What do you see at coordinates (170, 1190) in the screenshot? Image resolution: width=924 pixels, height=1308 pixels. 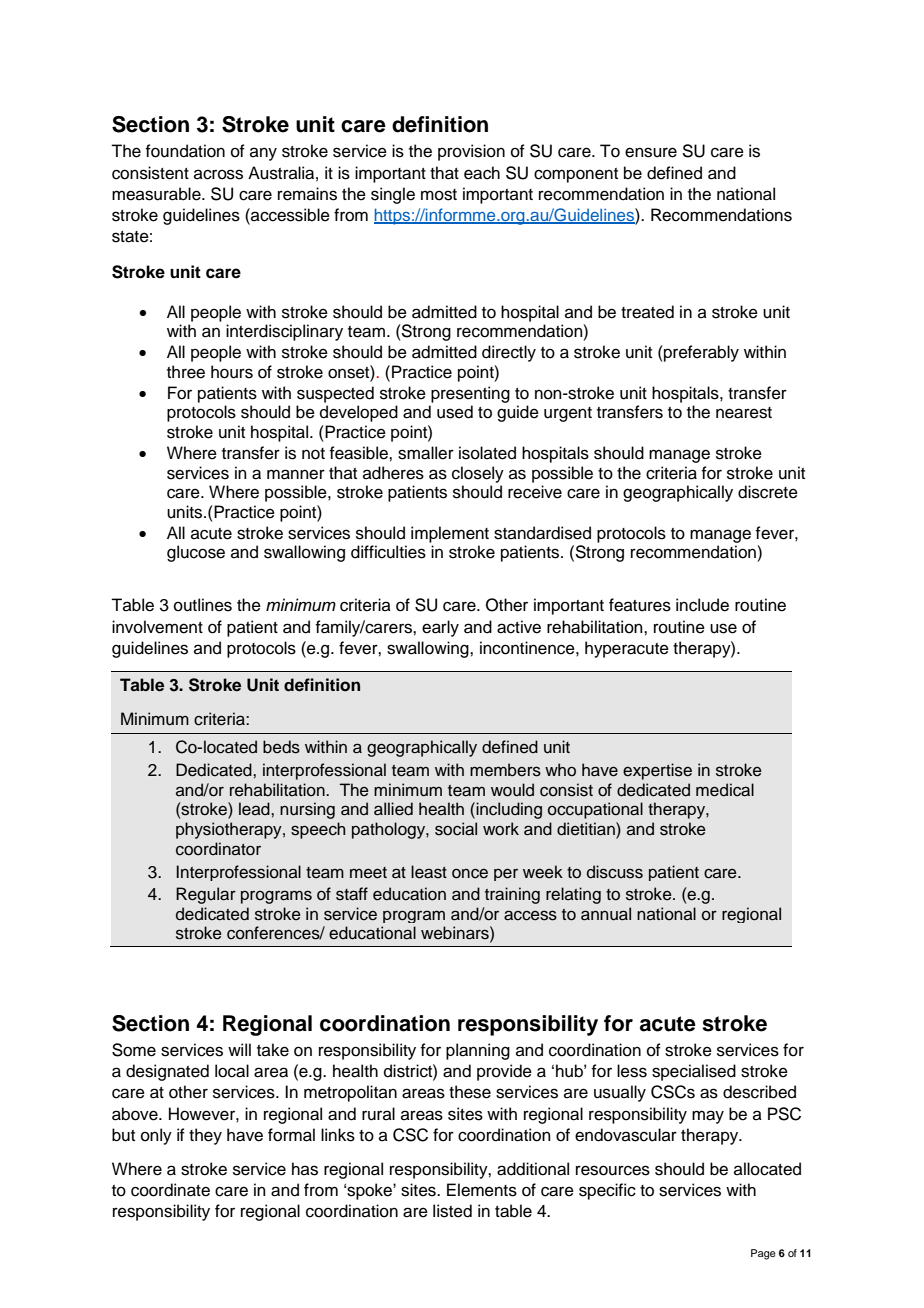 I see `coordinate` at bounding box center [170, 1190].
